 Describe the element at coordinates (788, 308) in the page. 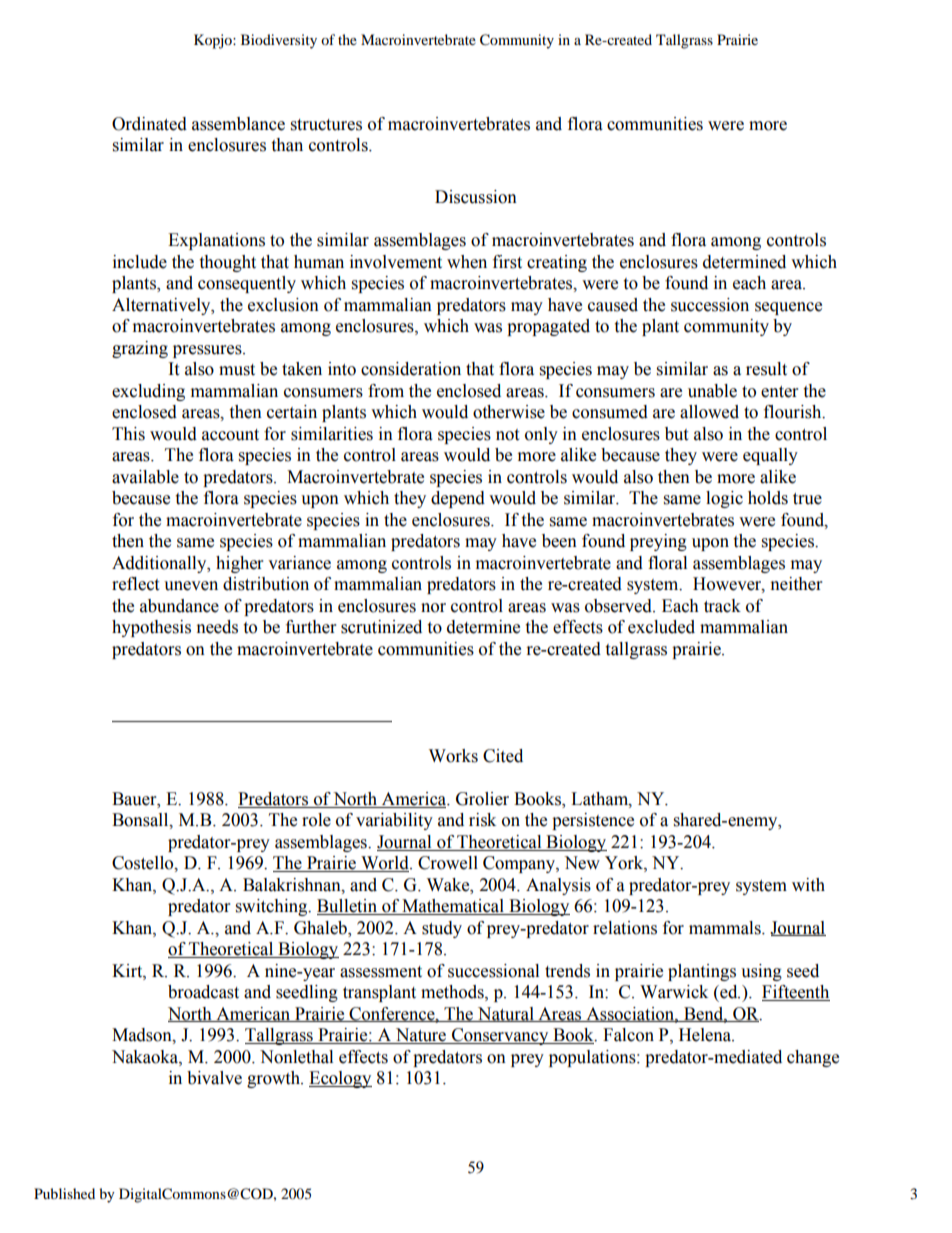

I see `sequence` at that location.
